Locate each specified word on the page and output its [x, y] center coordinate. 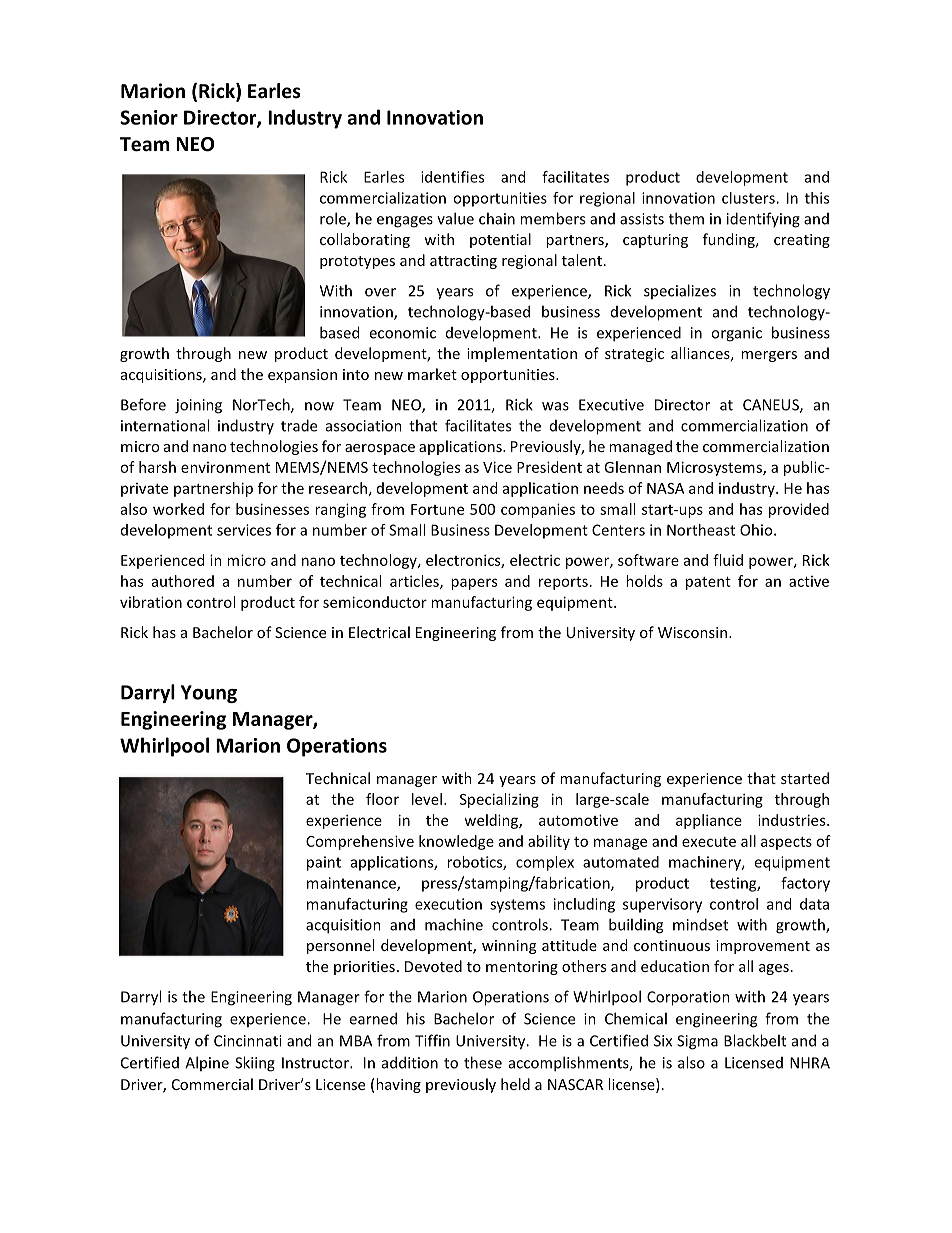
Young [209, 694]
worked [178, 509]
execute [709, 842]
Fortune [437, 509]
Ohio [757, 530]
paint [324, 863]
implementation [522, 354]
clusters [749, 198]
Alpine [207, 1063]
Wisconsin [692, 632]
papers [474, 584]
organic [736, 334]
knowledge [456, 842]
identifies [452, 177]
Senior [149, 117]
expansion [302, 376]
